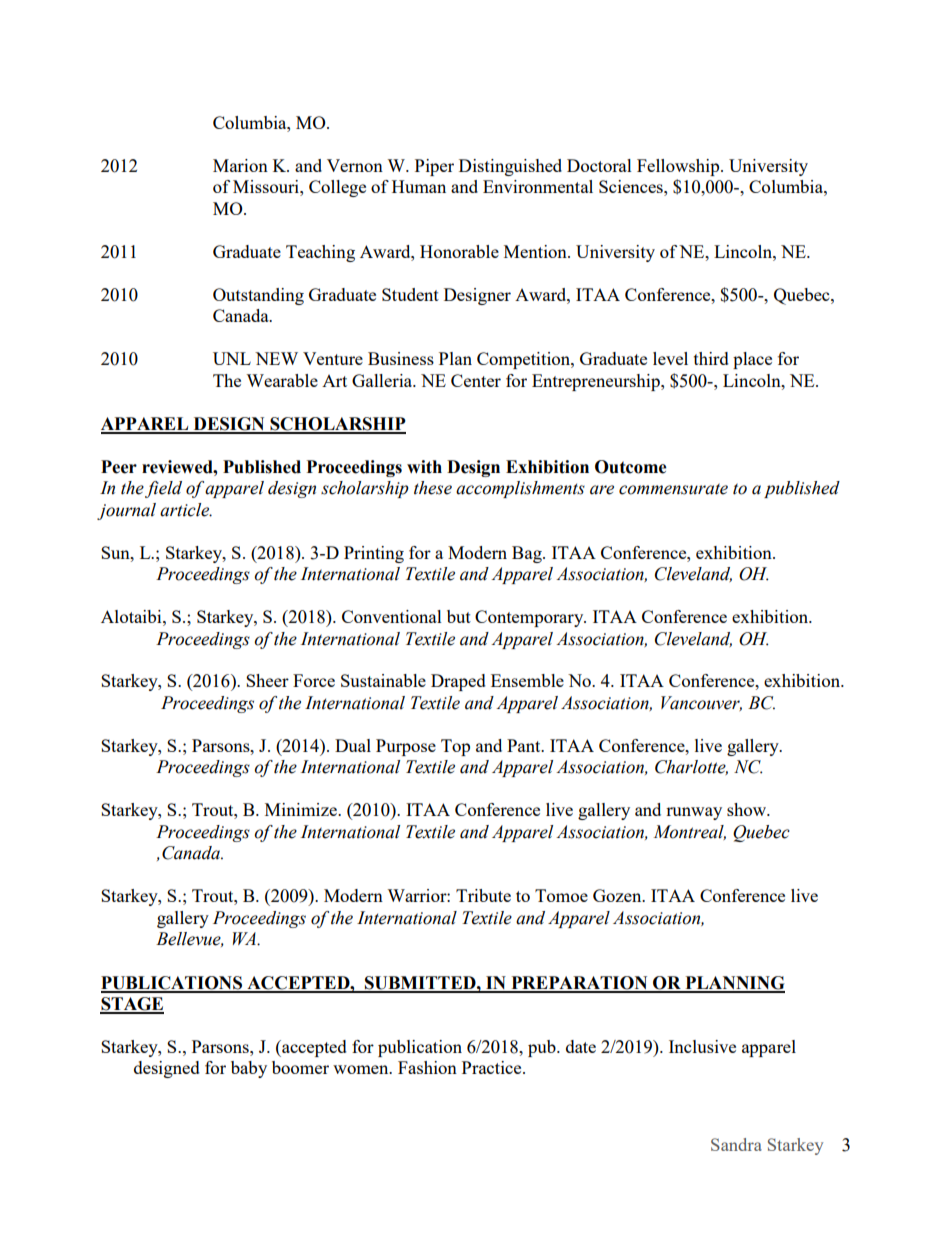 This screenshot has width=952, height=1233. I want to click on Fellowship, so click(679, 167).
